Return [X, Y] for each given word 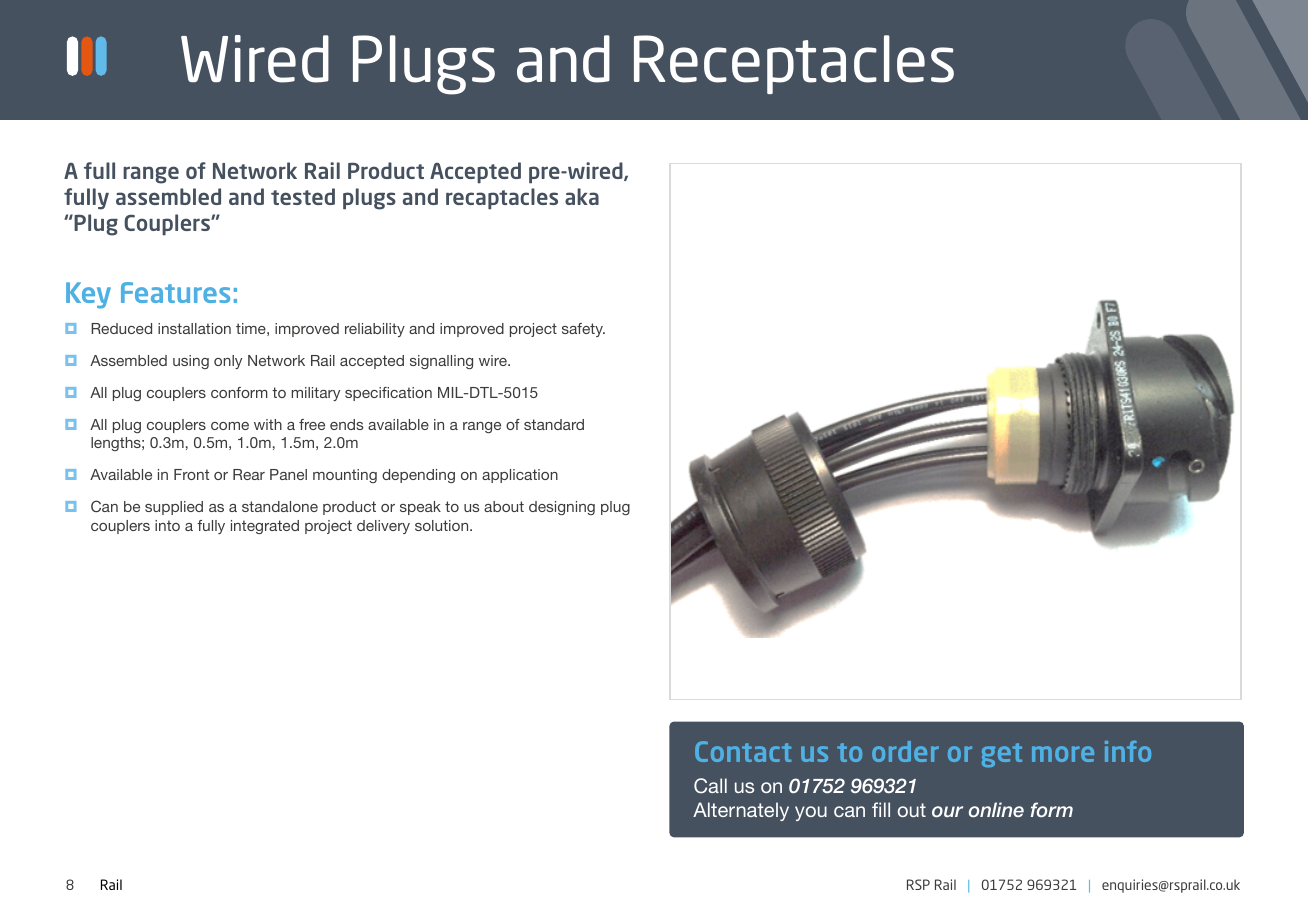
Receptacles [794, 64]
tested [303, 196]
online [996, 809]
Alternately [741, 811]
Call [710, 785]
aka [582, 196]
